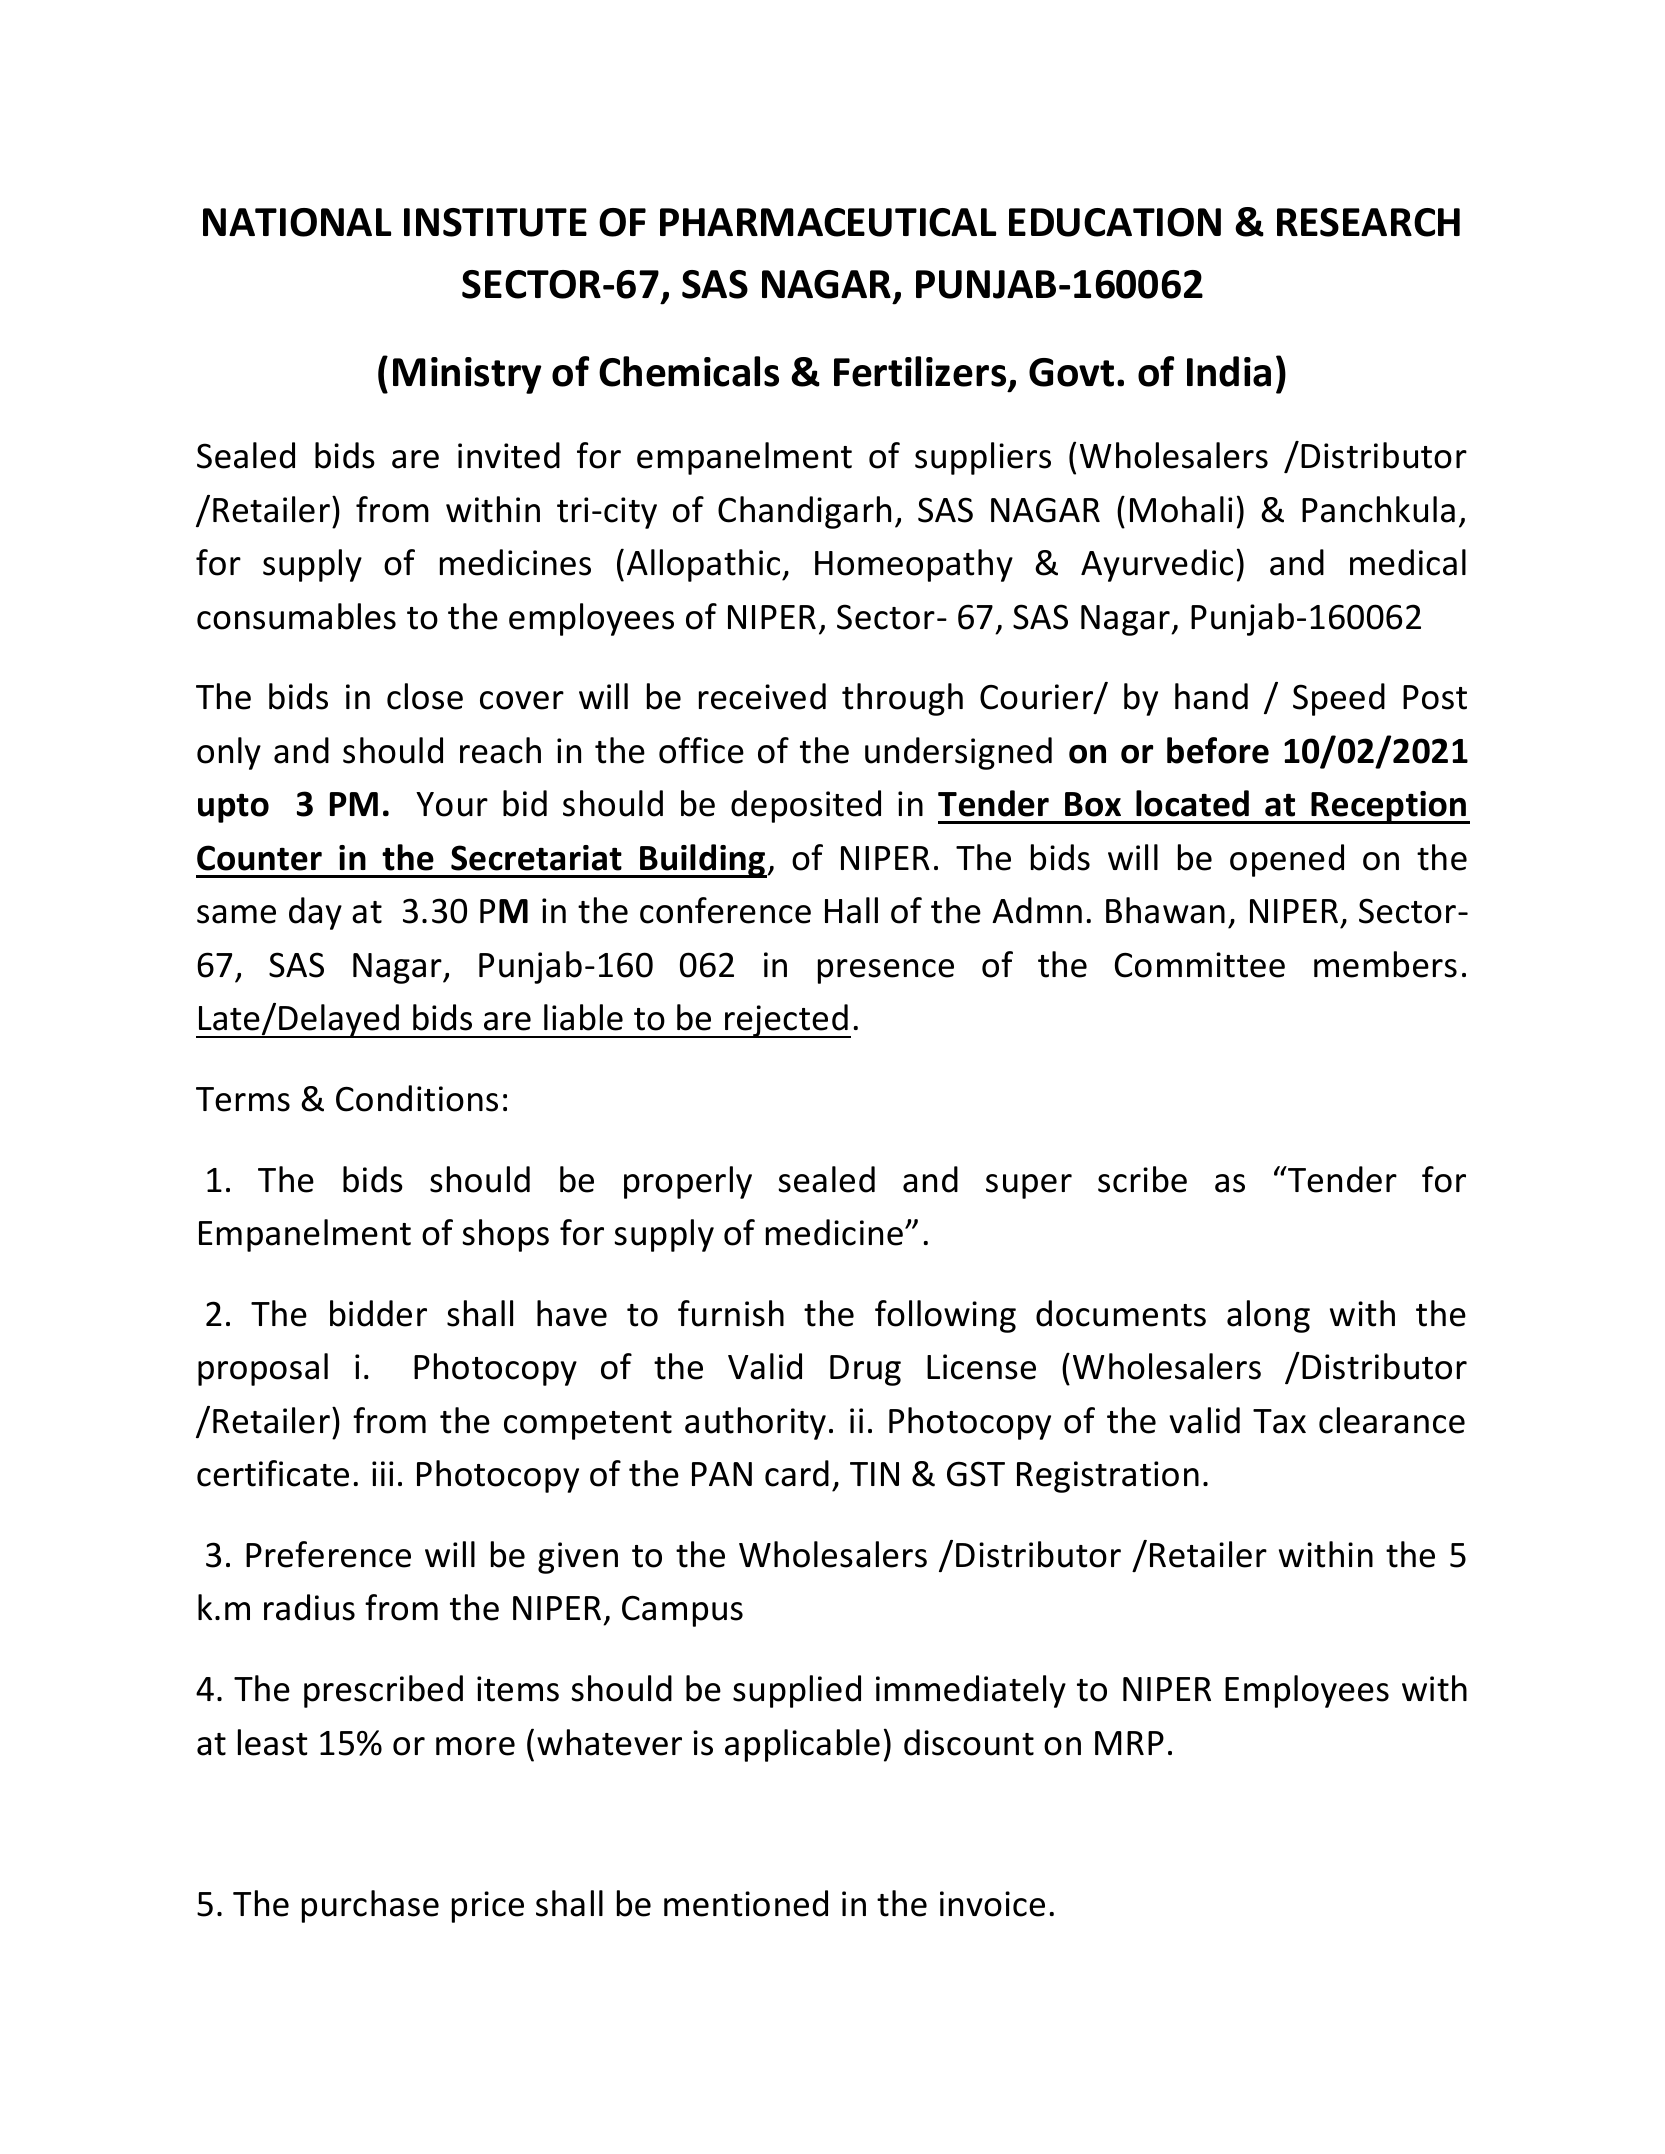 The image size is (1665, 2154). Describe the element at coordinates (746, 1903) in the screenshot. I see `mentioned` at that location.
